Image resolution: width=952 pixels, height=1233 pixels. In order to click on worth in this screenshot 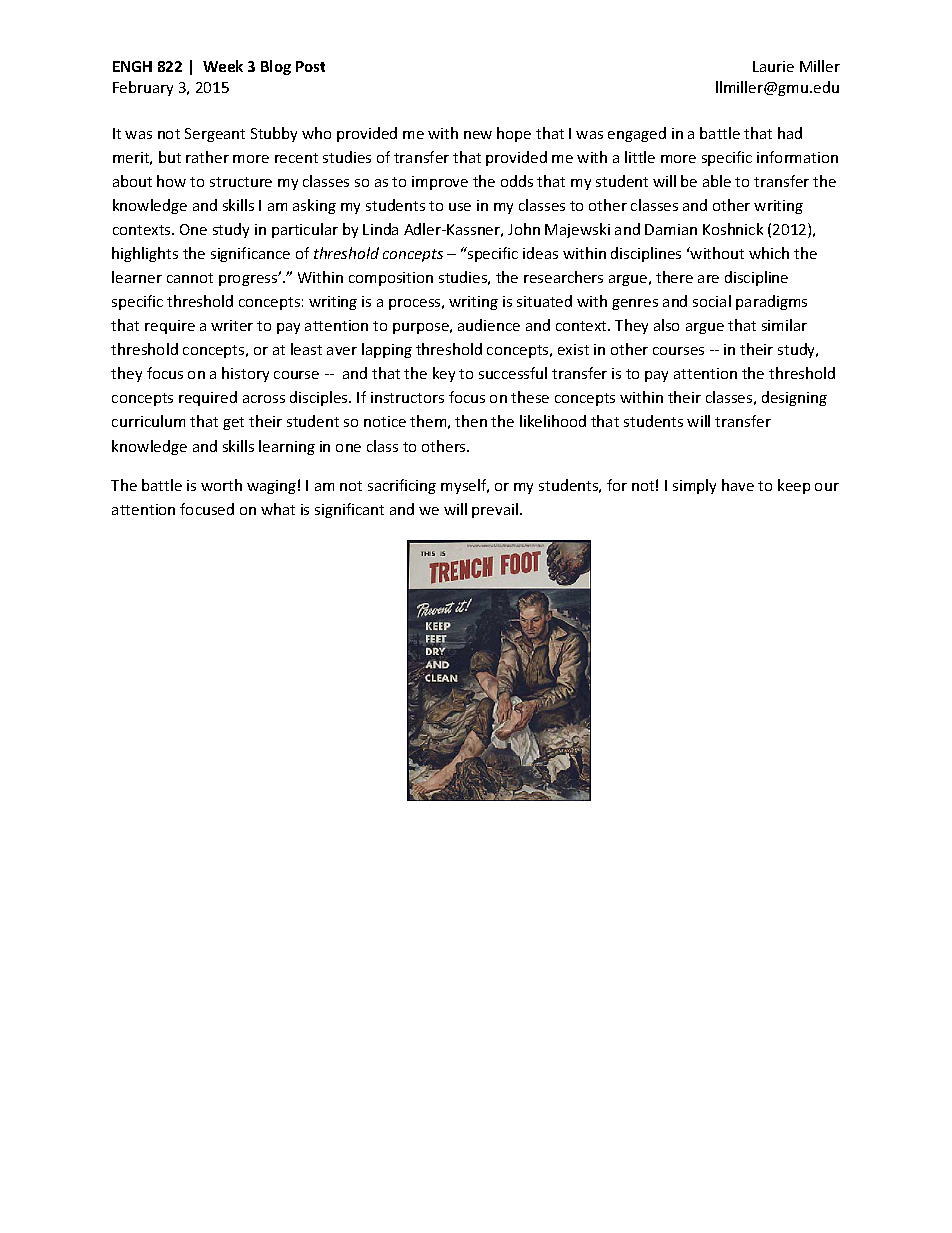, I will do `click(221, 485)`.
